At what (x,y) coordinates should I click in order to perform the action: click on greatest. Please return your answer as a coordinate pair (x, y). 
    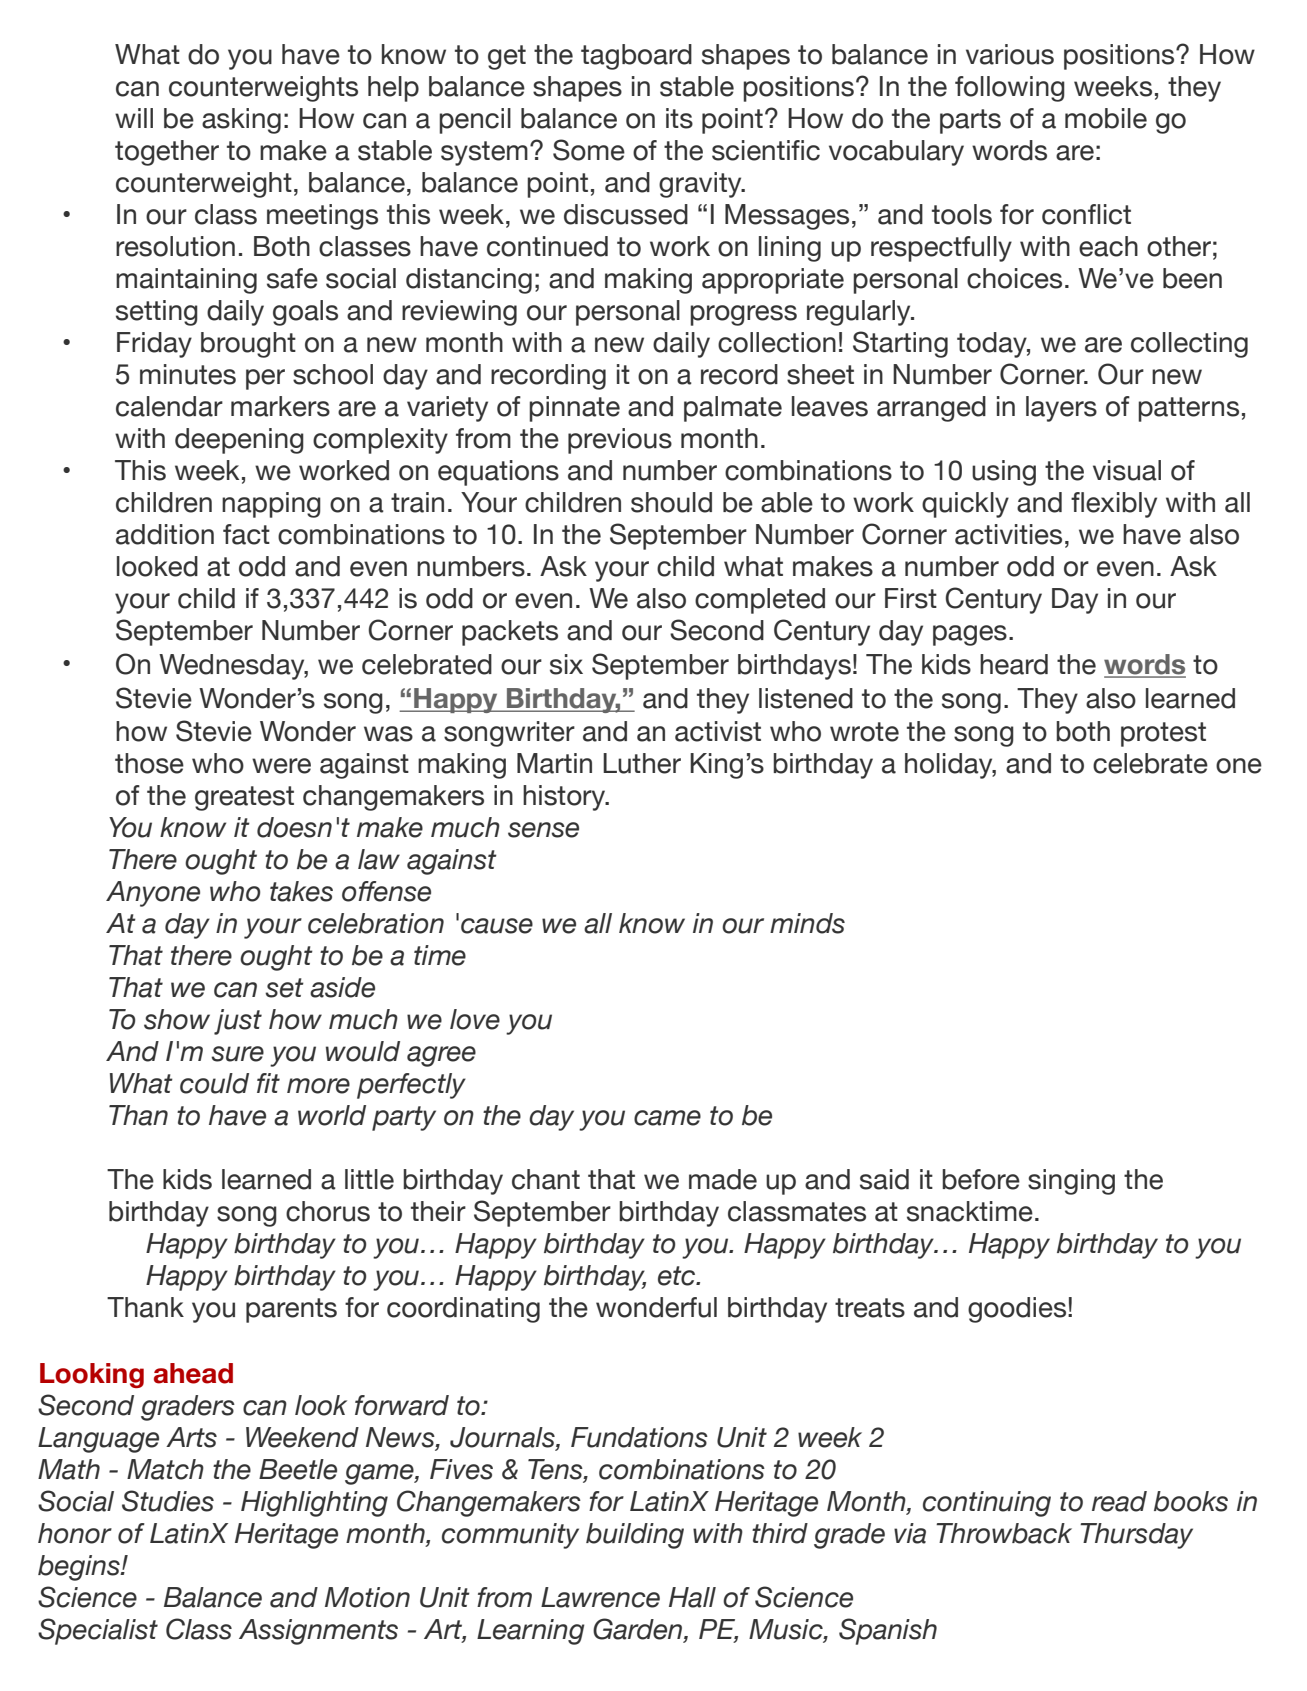
    Looking at the image, I should click on (244, 798).
